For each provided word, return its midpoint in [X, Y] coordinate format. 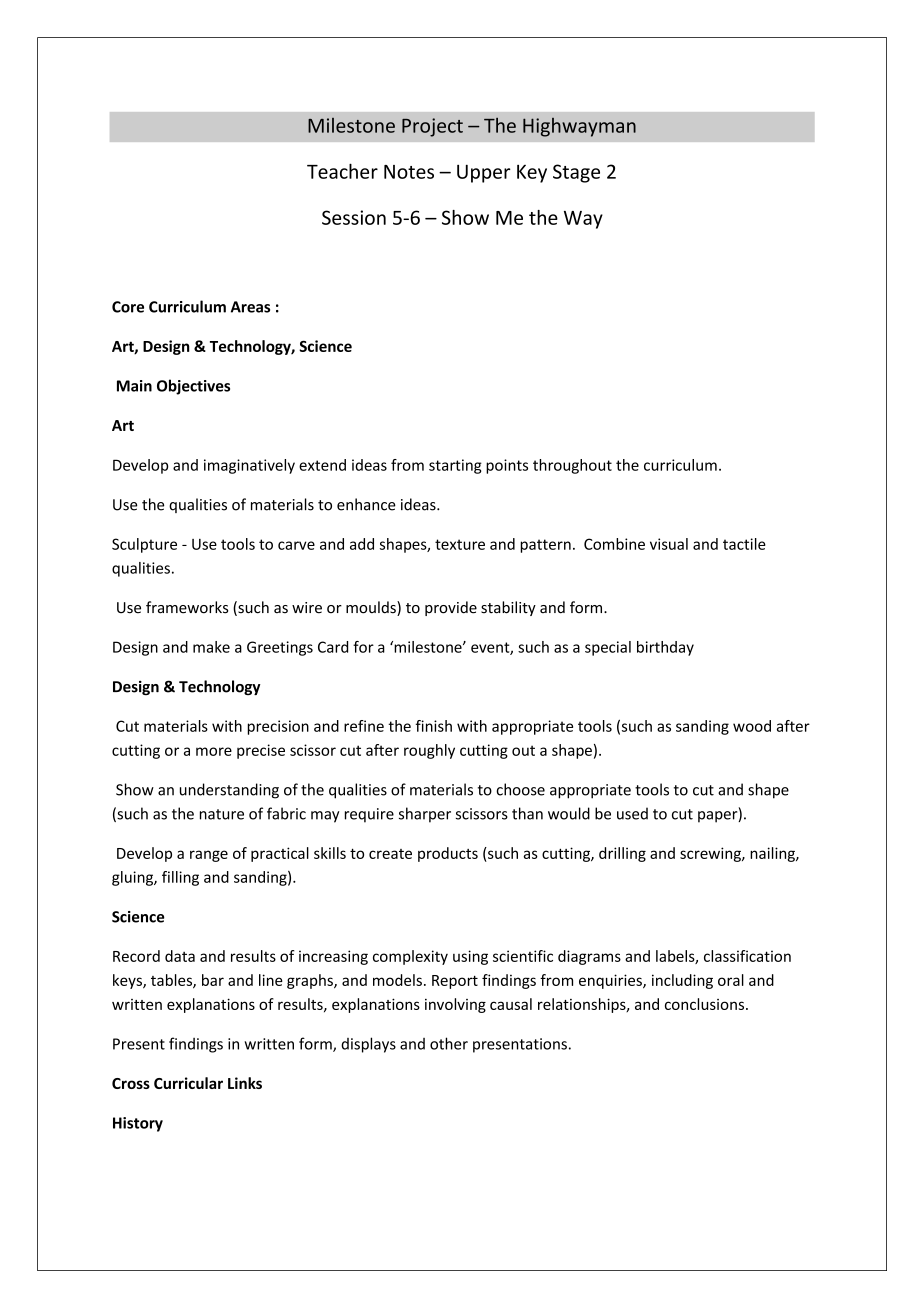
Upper [484, 173]
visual [669, 544]
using [470, 957]
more [214, 751]
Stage [576, 173]
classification [747, 956]
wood [752, 726]
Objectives [193, 387]
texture [460, 544]
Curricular [188, 1083]
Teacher [342, 171]
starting [455, 466]
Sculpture [144, 545]
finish [433, 726]
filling [180, 878]
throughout [572, 466]
